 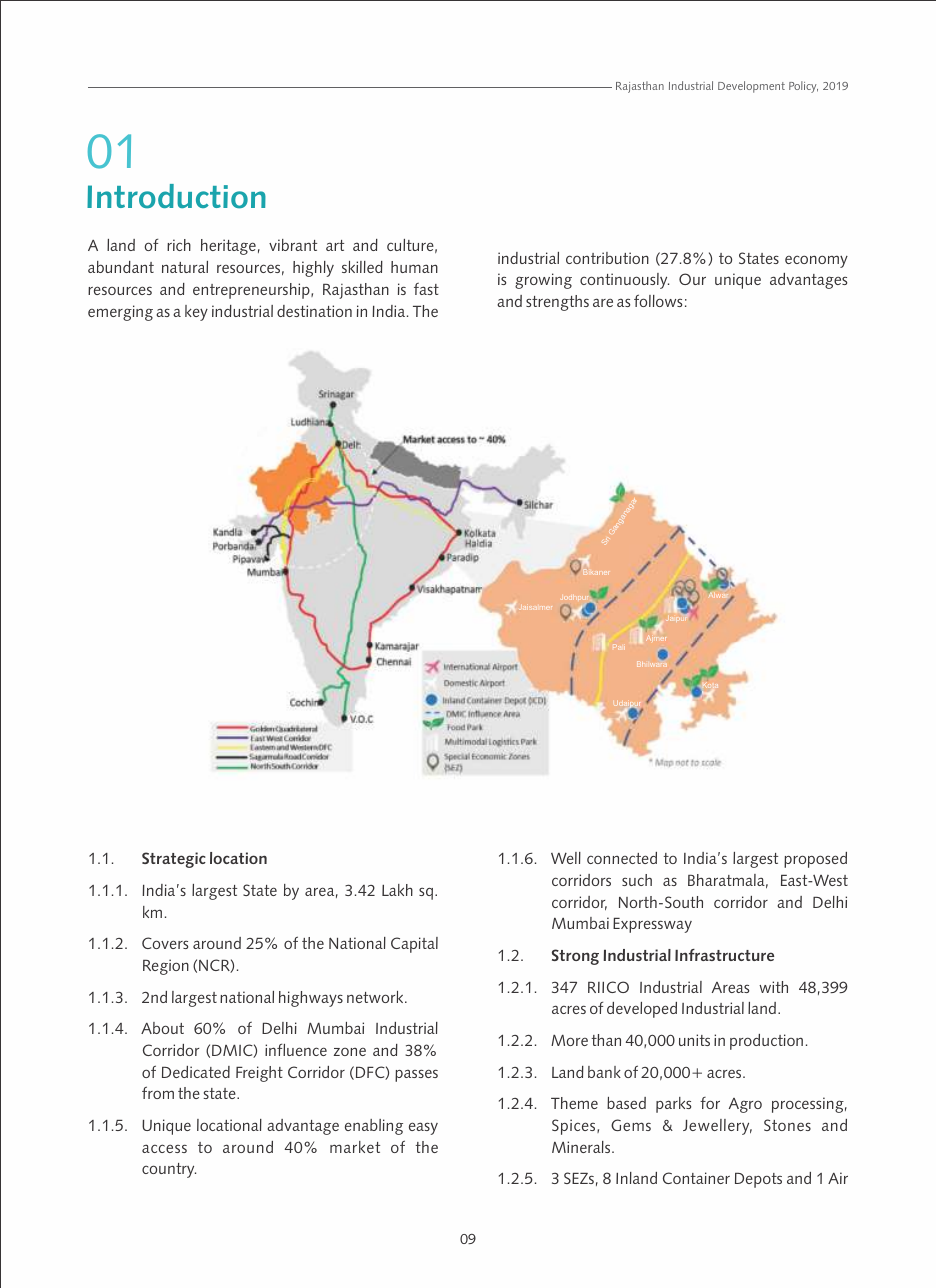 I want to click on proposed, so click(x=815, y=860).
